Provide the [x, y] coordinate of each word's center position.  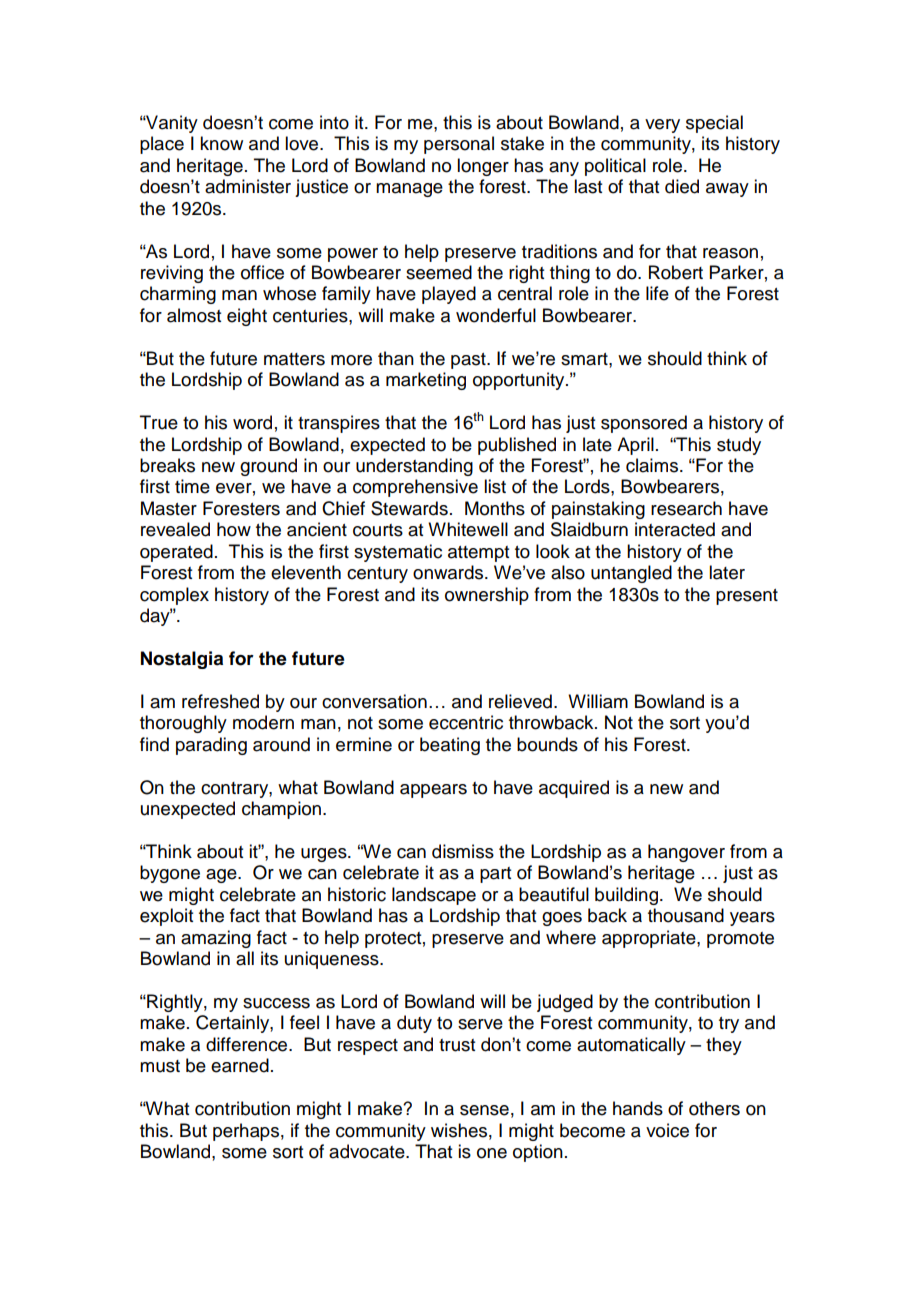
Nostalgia [182, 660]
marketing [426, 381]
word [252, 422]
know [221, 143]
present [747, 597]
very [662, 126]
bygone [170, 874]
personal [459, 145]
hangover [686, 853]
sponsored [644, 424]
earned [240, 1065]
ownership [487, 596]
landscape [434, 896]
